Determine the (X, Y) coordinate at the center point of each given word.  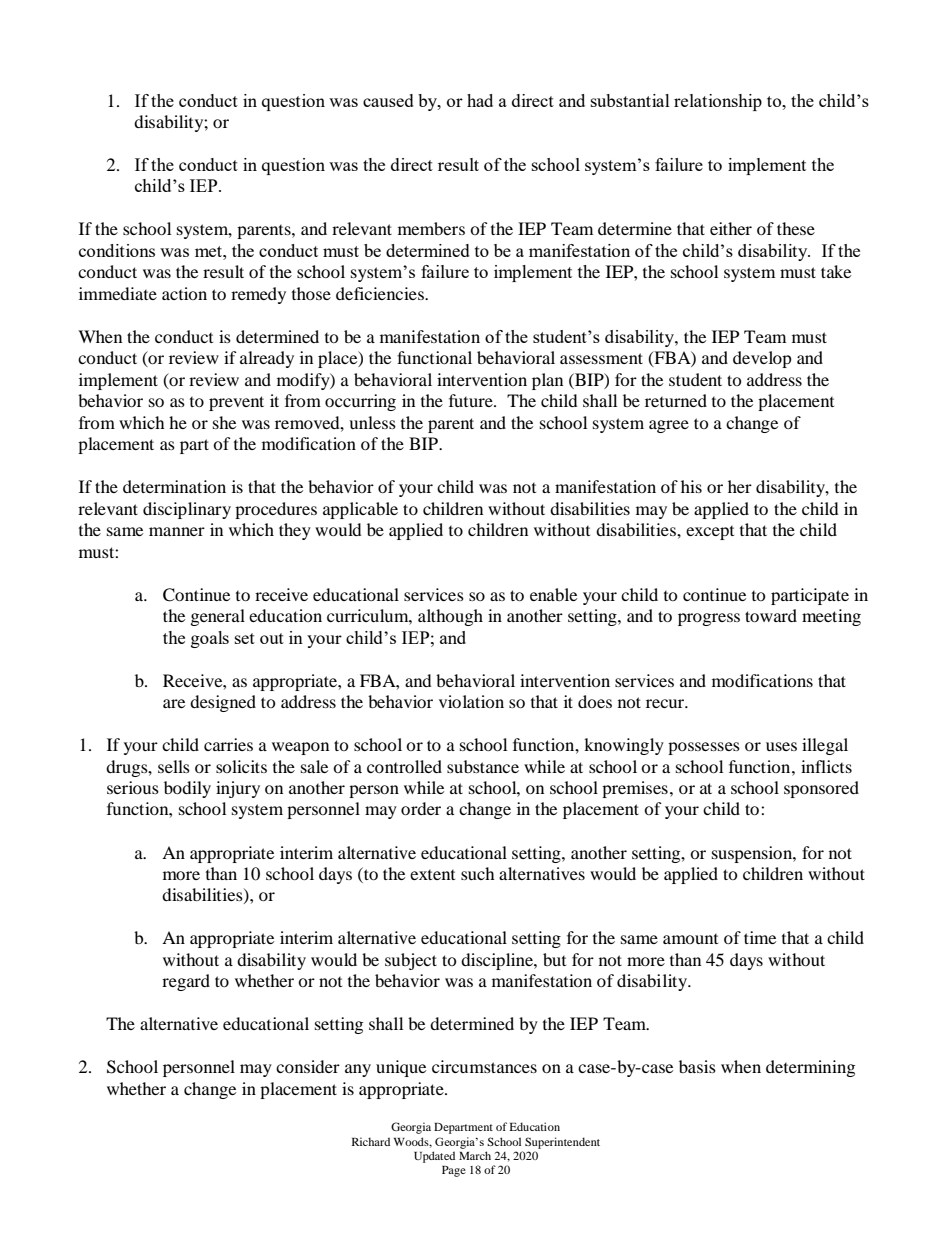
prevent (236, 403)
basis (697, 1066)
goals (210, 639)
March (475, 1155)
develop (762, 359)
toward (771, 615)
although (450, 617)
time (760, 937)
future (472, 400)
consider (308, 1066)
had (480, 100)
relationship (718, 102)
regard (186, 982)
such (478, 873)
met (209, 251)
